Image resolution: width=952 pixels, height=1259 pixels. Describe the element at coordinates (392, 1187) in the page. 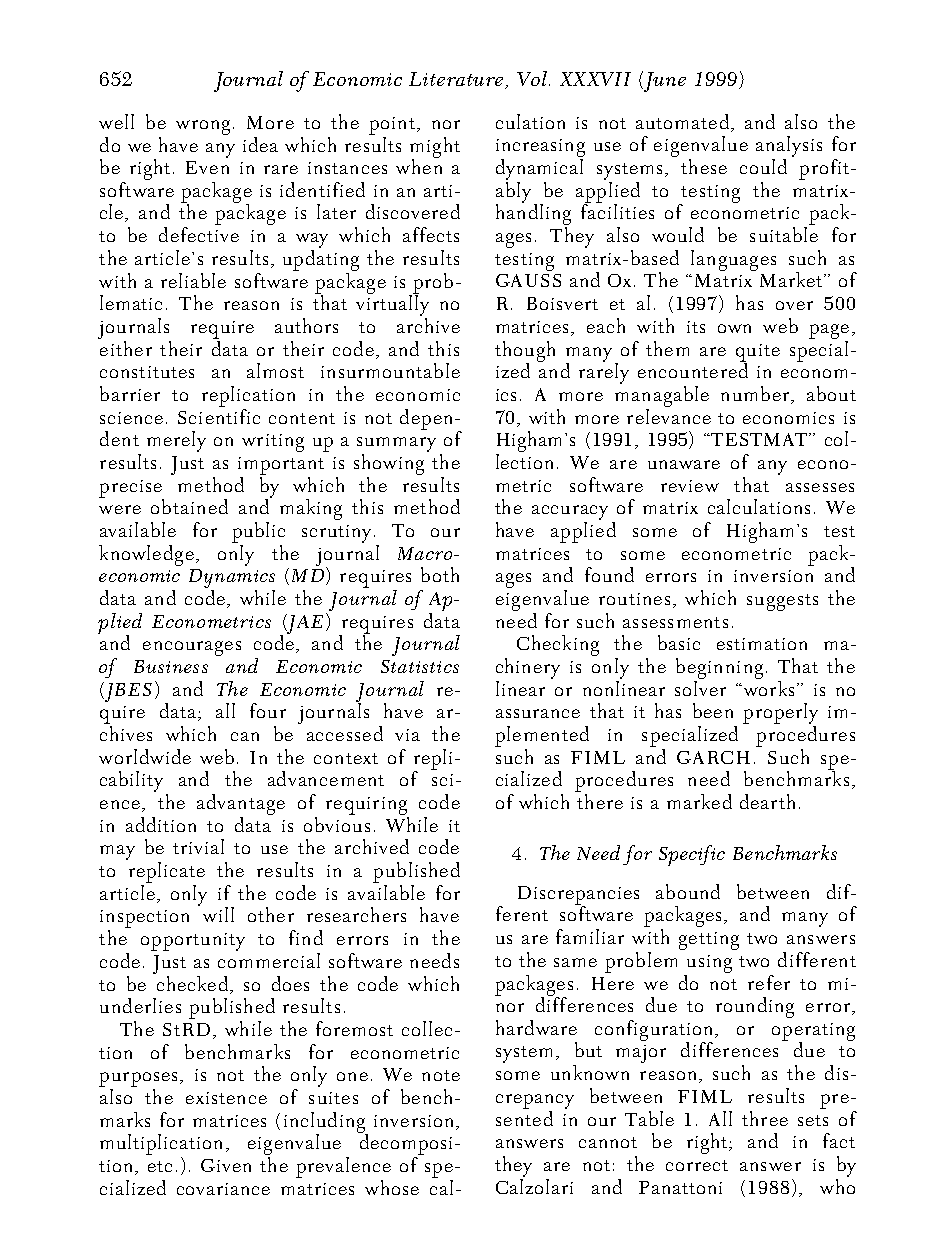

I see `whose` at that location.
